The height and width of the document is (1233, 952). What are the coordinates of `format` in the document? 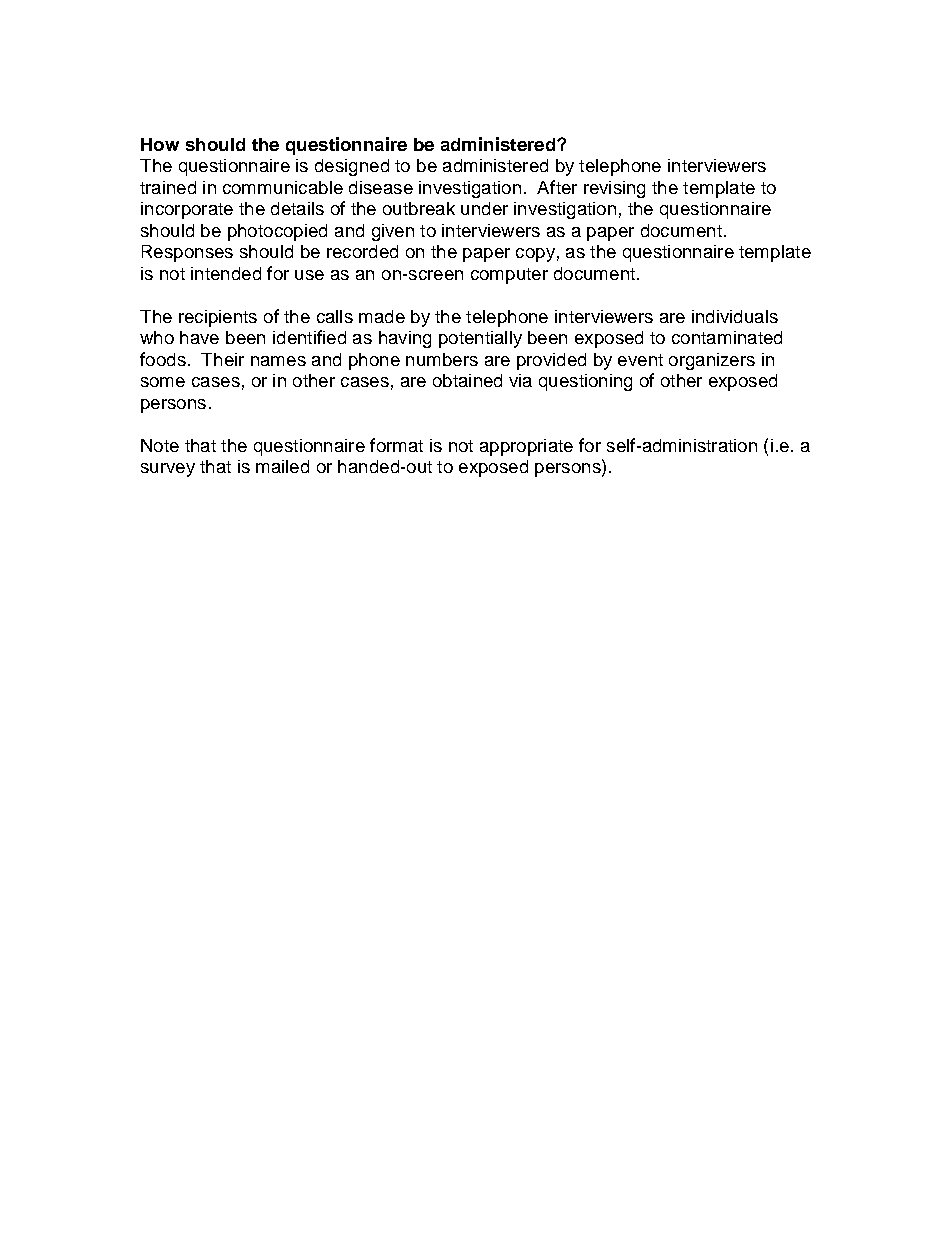 It's located at (396, 445).
